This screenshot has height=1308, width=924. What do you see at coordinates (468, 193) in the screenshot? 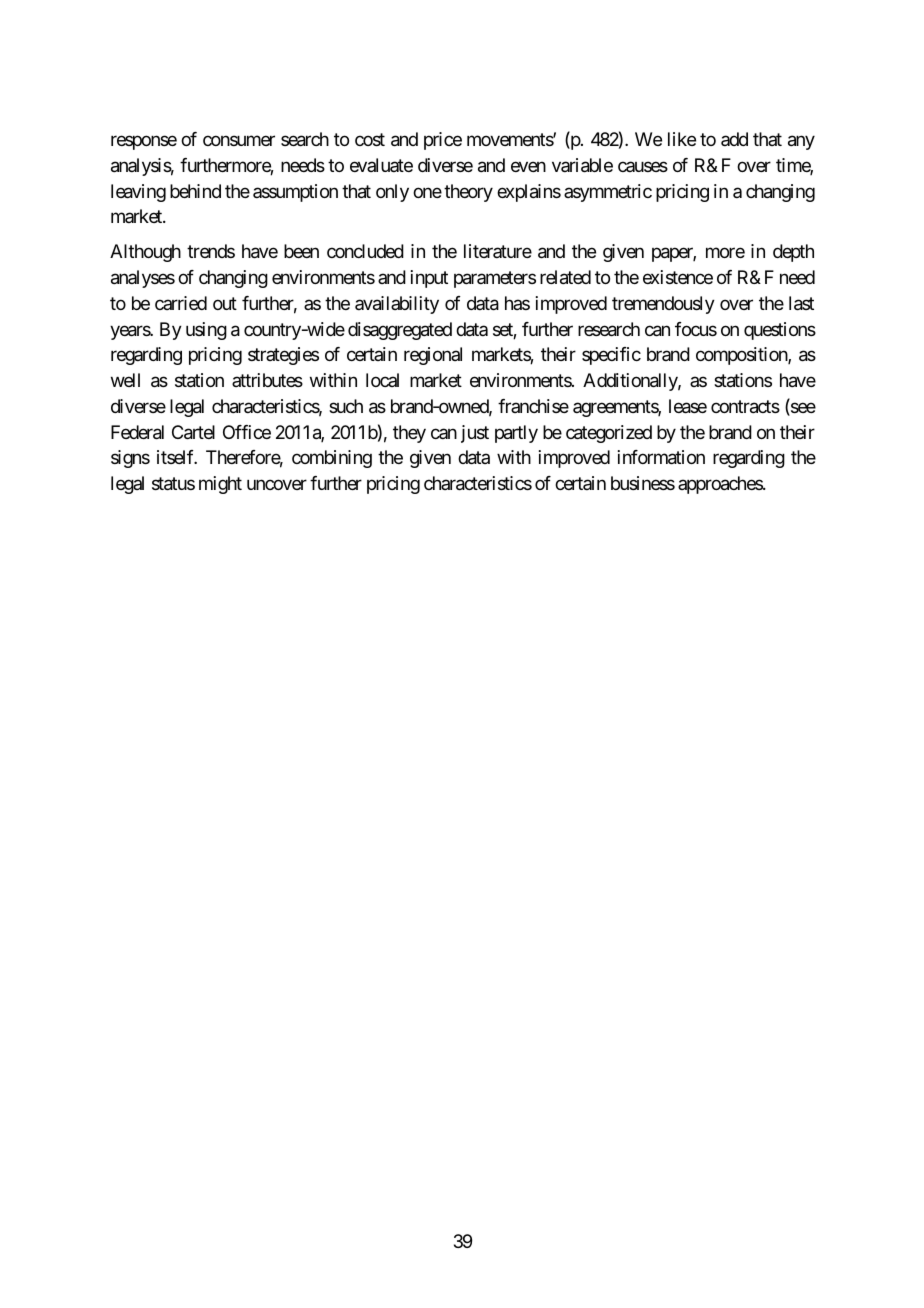
I see `theory` at bounding box center [468, 193].
